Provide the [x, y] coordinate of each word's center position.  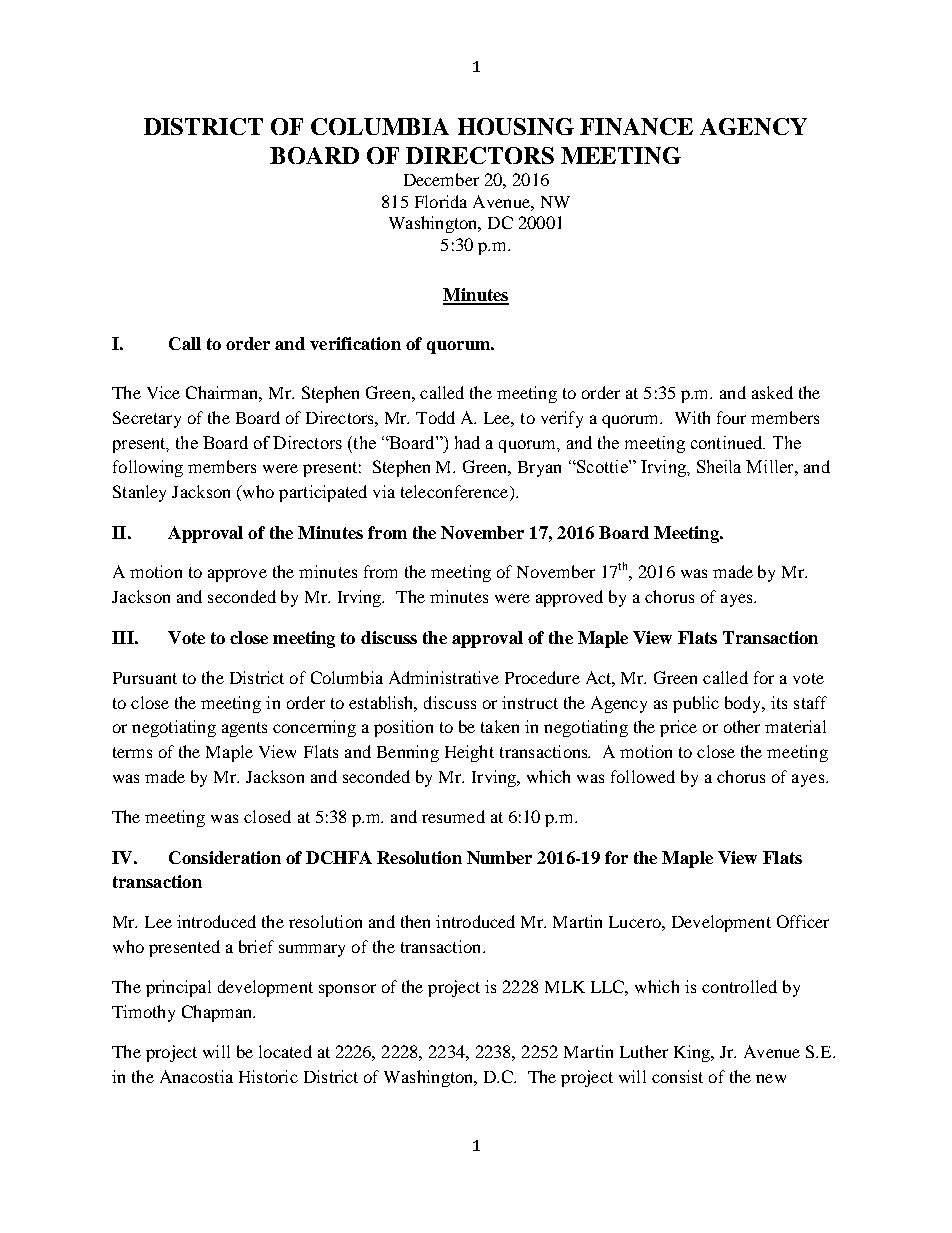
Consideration [225, 857]
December [441, 179]
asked [772, 392]
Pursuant [145, 678]
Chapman [218, 1013]
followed [643, 776]
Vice [163, 392]
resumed [453, 816]
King [693, 1053]
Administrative [444, 677]
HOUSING [516, 126]
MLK [565, 987]
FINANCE [636, 126]
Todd [435, 417]
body [744, 704]
